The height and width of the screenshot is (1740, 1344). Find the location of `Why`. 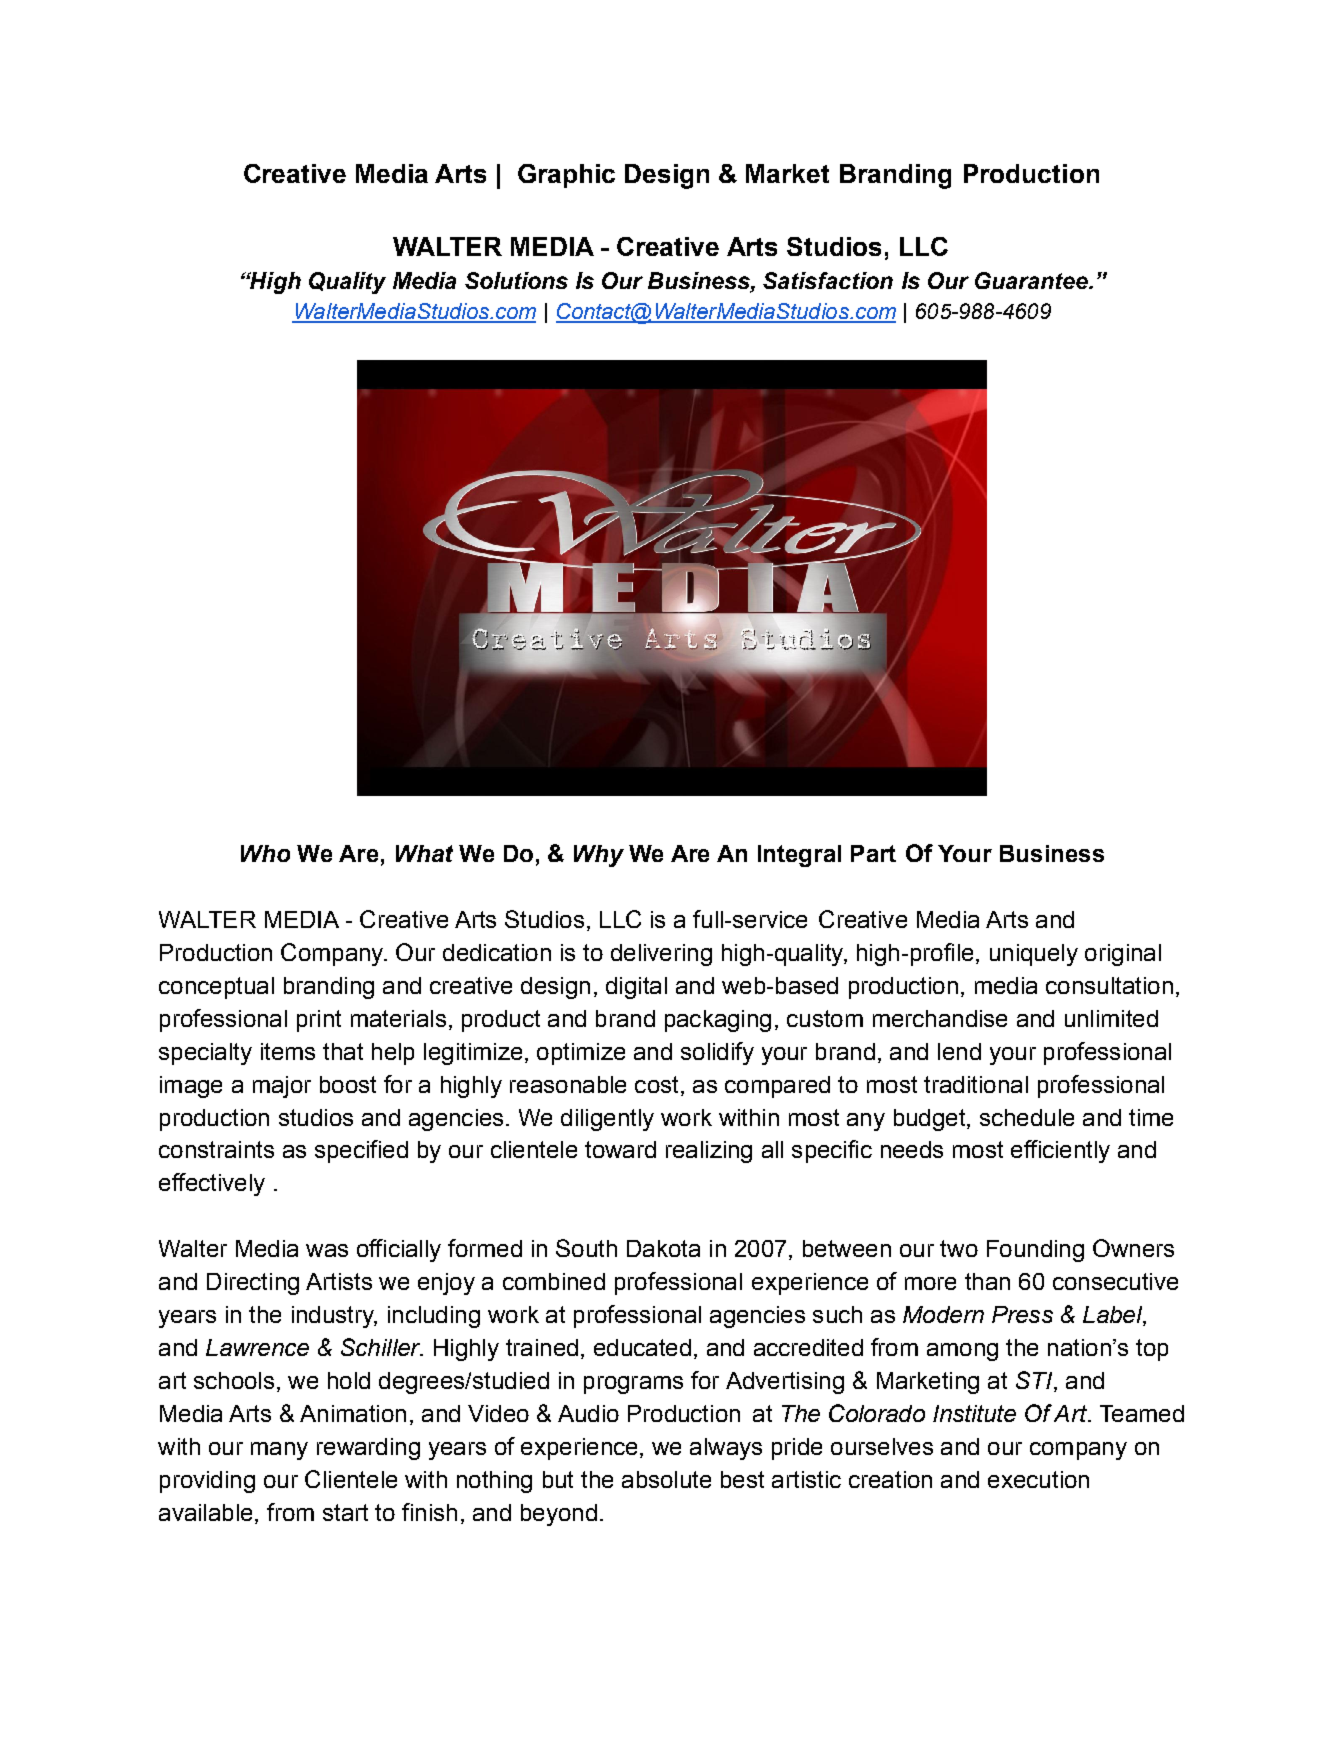

Why is located at coordinates (599, 856).
